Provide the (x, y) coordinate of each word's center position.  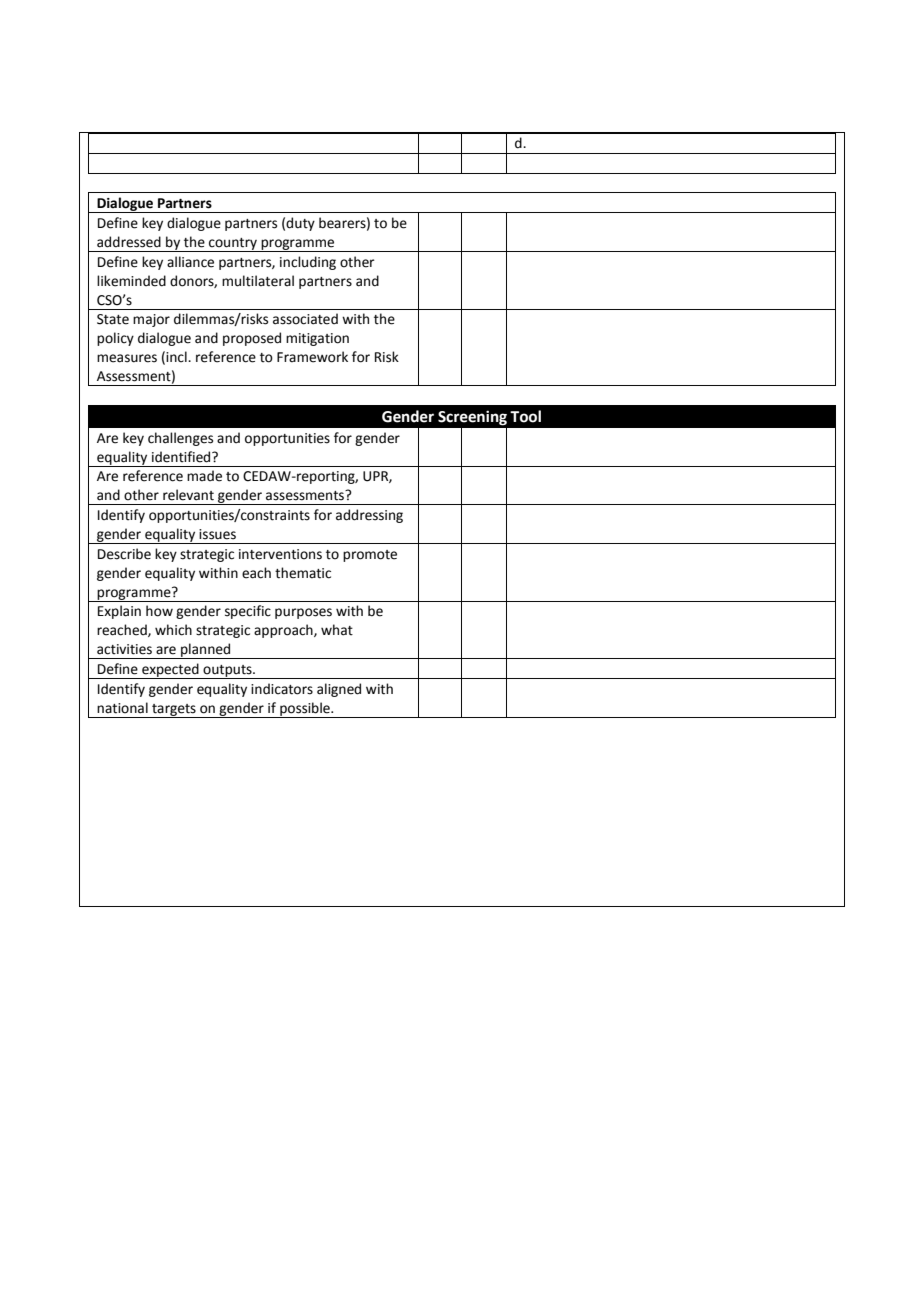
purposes (303, 613)
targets (174, 711)
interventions (280, 554)
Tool (525, 416)
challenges (180, 439)
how (159, 611)
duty (300, 224)
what (337, 630)
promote (370, 556)
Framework (312, 357)
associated (305, 319)
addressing (369, 516)
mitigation (317, 339)
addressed (129, 242)
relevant (188, 495)
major (151, 320)
